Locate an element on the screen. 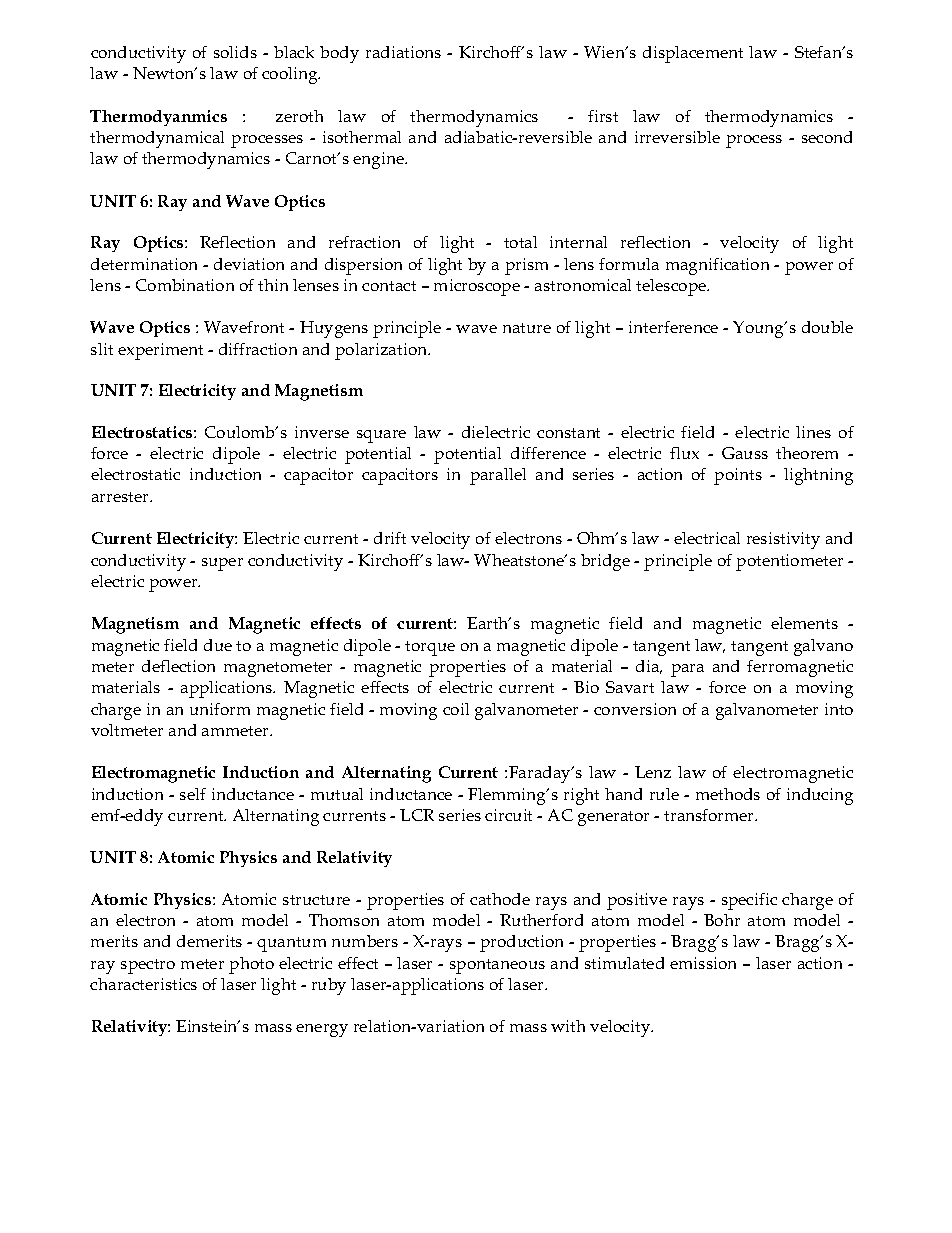  experiment is located at coordinates (160, 351).
